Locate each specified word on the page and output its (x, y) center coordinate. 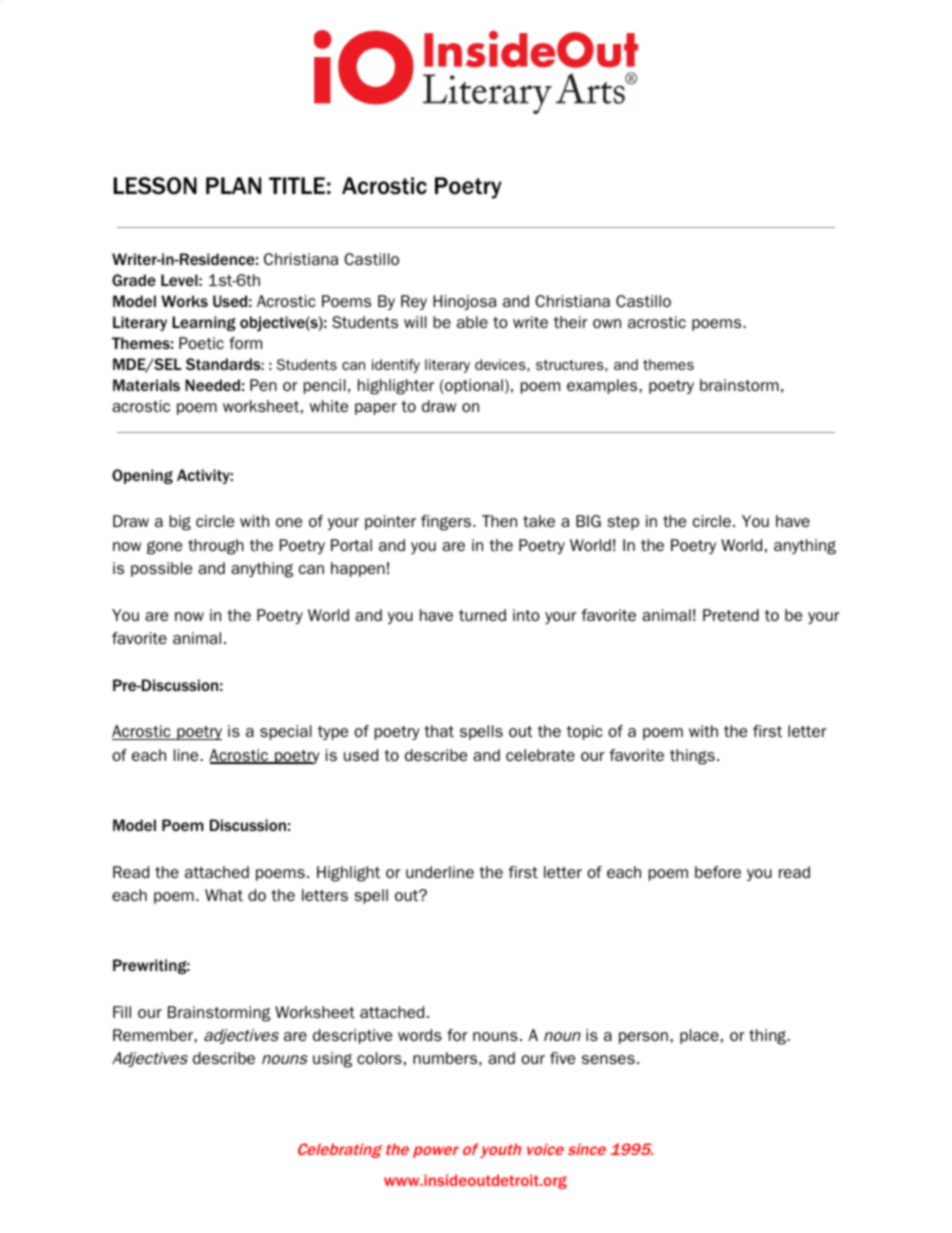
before (718, 872)
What (224, 895)
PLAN (233, 185)
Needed (212, 385)
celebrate (540, 755)
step (623, 523)
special (286, 732)
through (216, 547)
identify (396, 366)
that (439, 731)
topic (585, 732)
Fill (122, 1012)
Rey (414, 302)
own (607, 323)
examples (603, 386)
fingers (446, 523)
